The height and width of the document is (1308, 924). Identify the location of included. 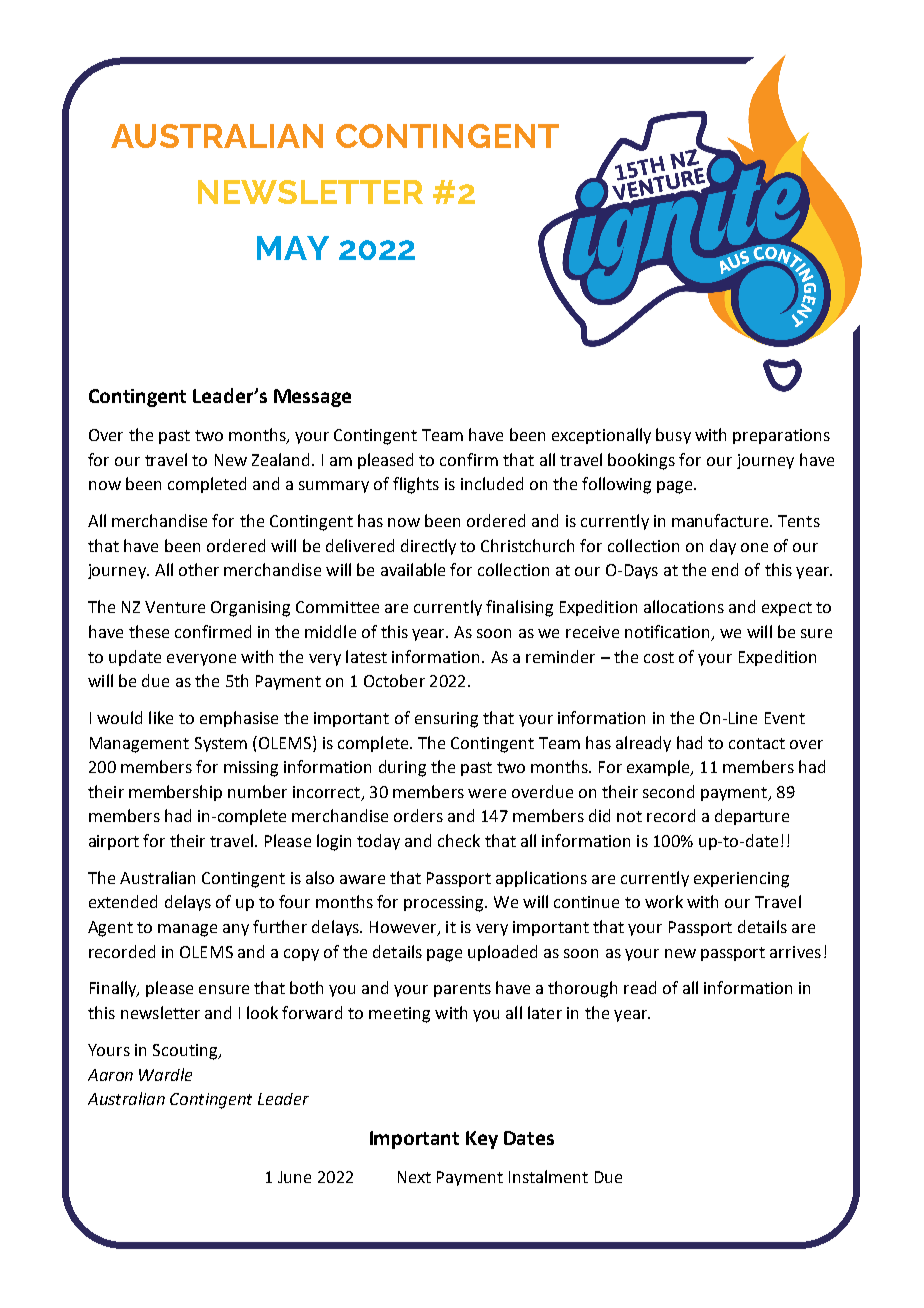
(492, 483).
